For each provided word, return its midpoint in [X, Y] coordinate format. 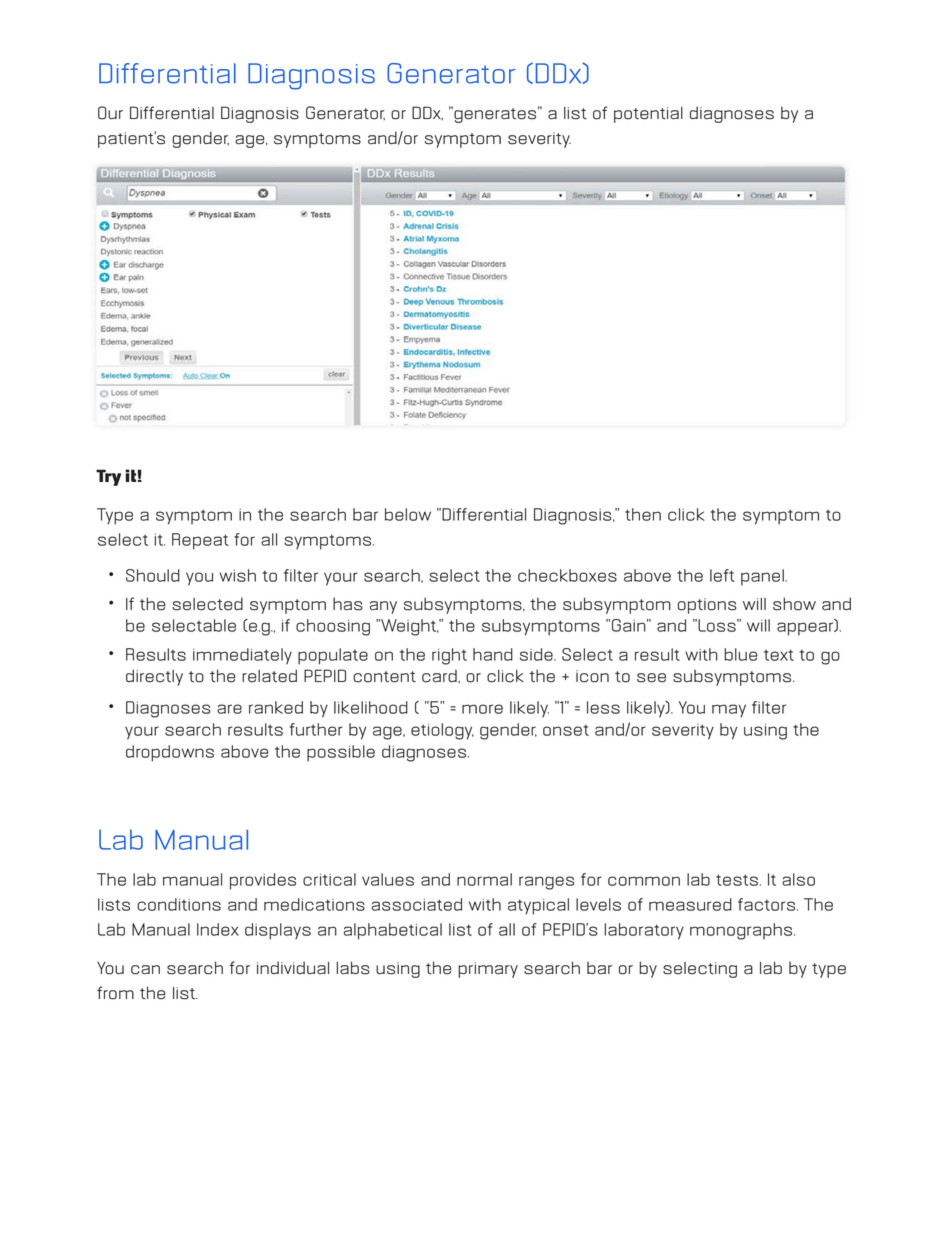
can [145, 970]
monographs [742, 931]
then [643, 514]
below [408, 514]
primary [488, 970]
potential [648, 115]
